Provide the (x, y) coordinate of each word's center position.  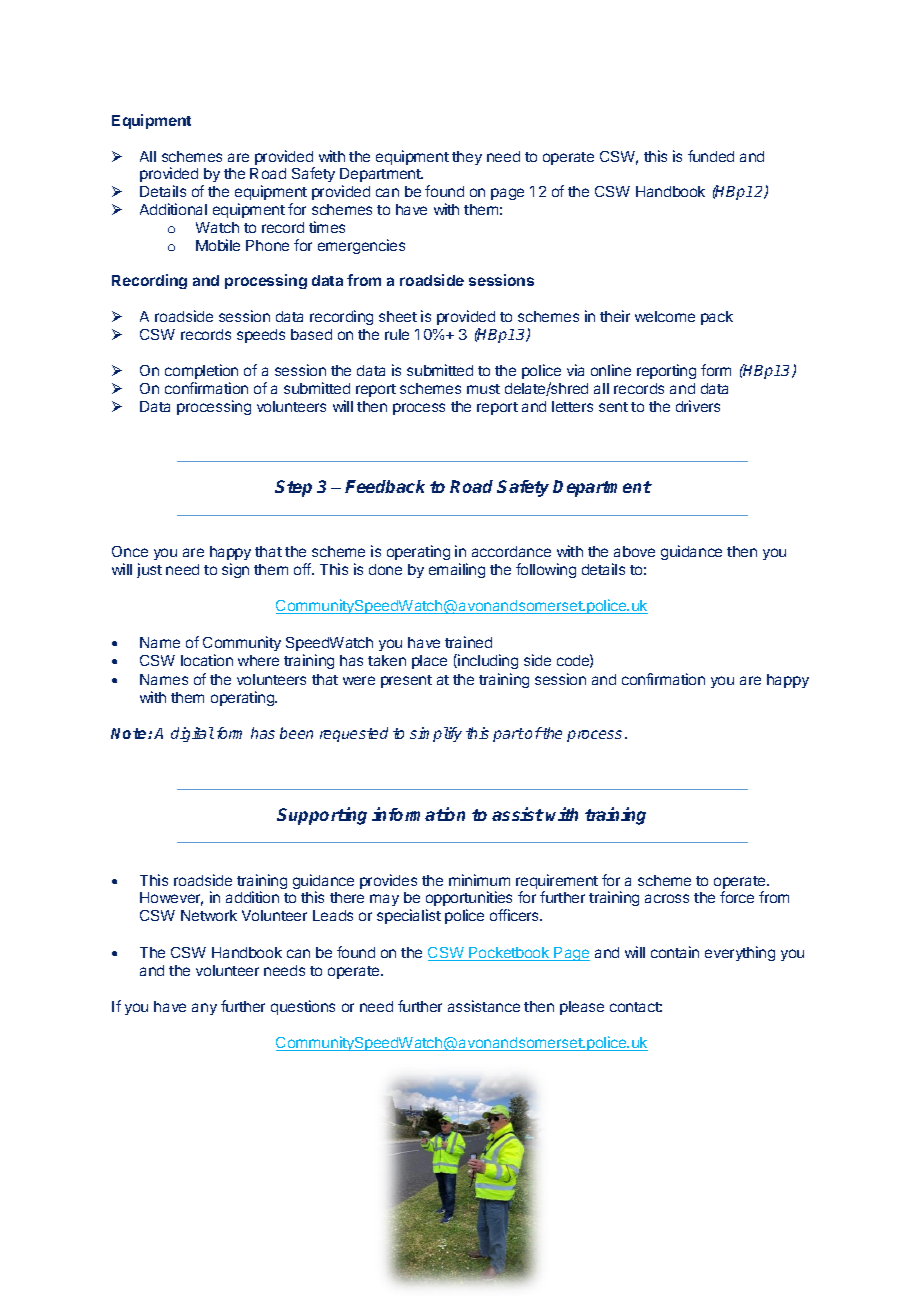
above (634, 551)
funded (711, 156)
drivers (698, 406)
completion (201, 371)
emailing (457, 570)
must (483, 389)
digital (192, 734)
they (467, 158)
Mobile (218, 245)
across (667, 898)
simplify (436, 734)
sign (235, 570)
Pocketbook (510, 954)
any (204, 1009)
